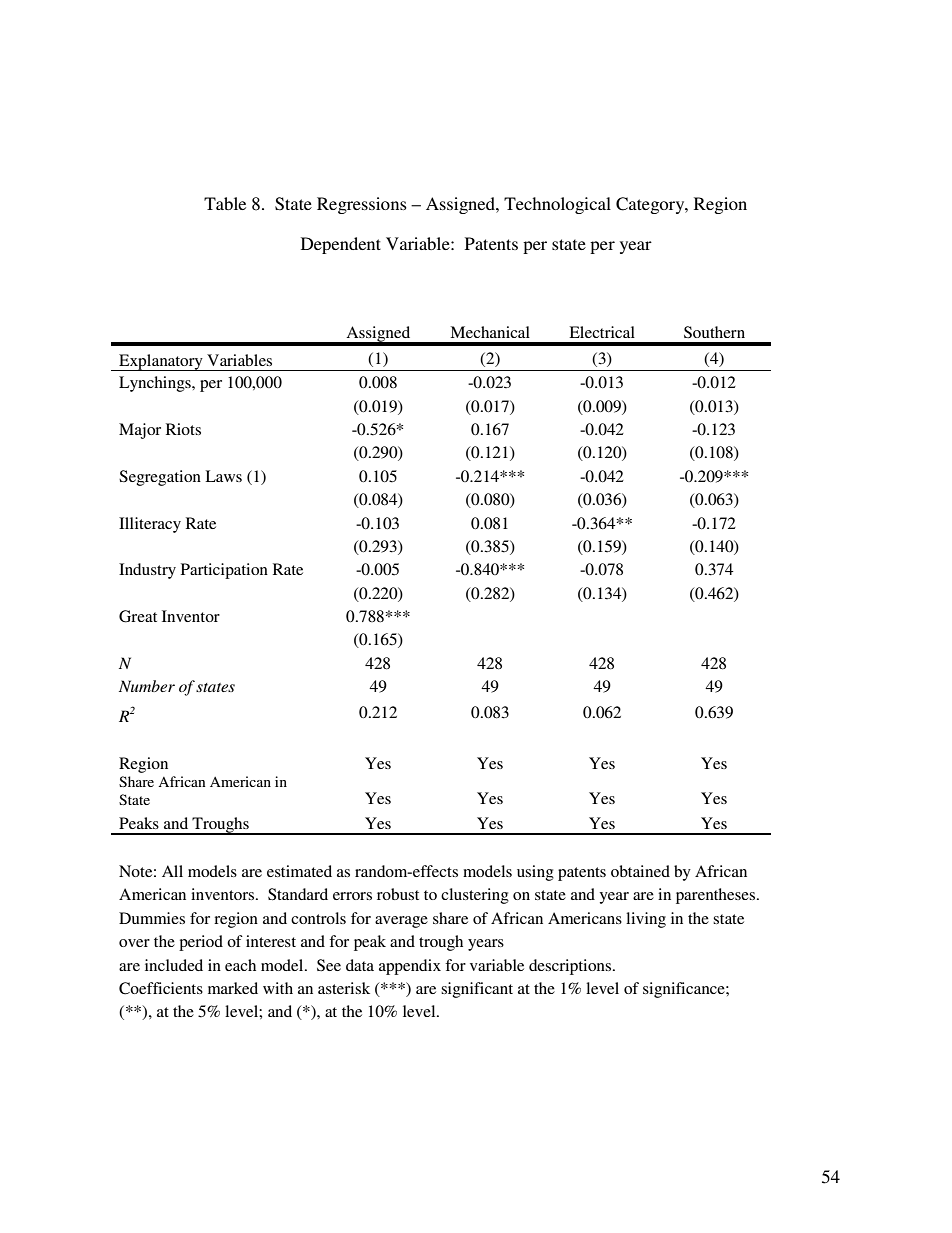  I want to click on Regressions, so click(362, 205).
